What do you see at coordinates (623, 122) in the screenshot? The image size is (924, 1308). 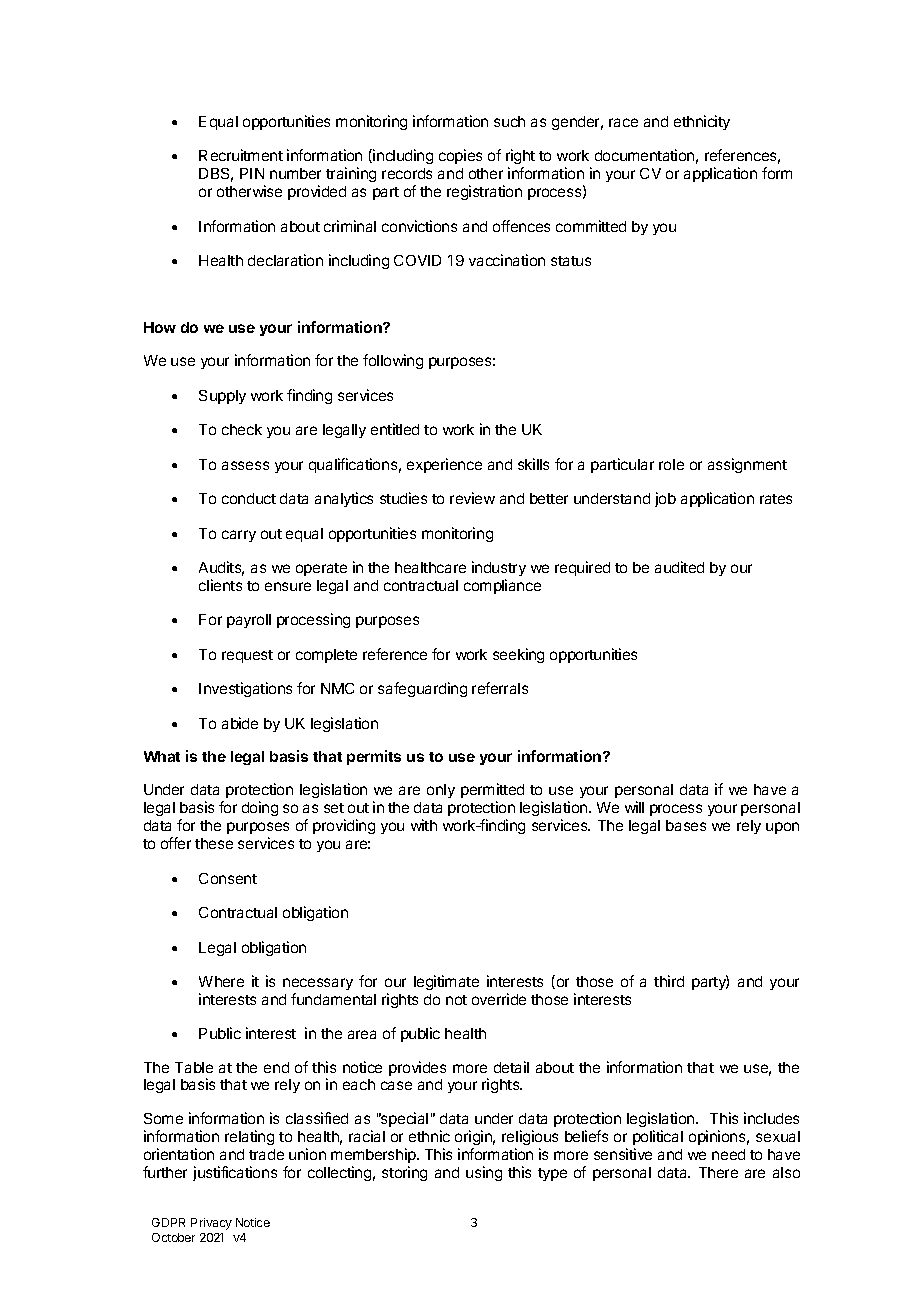 I see `race` at bounding box center [623, 122].
